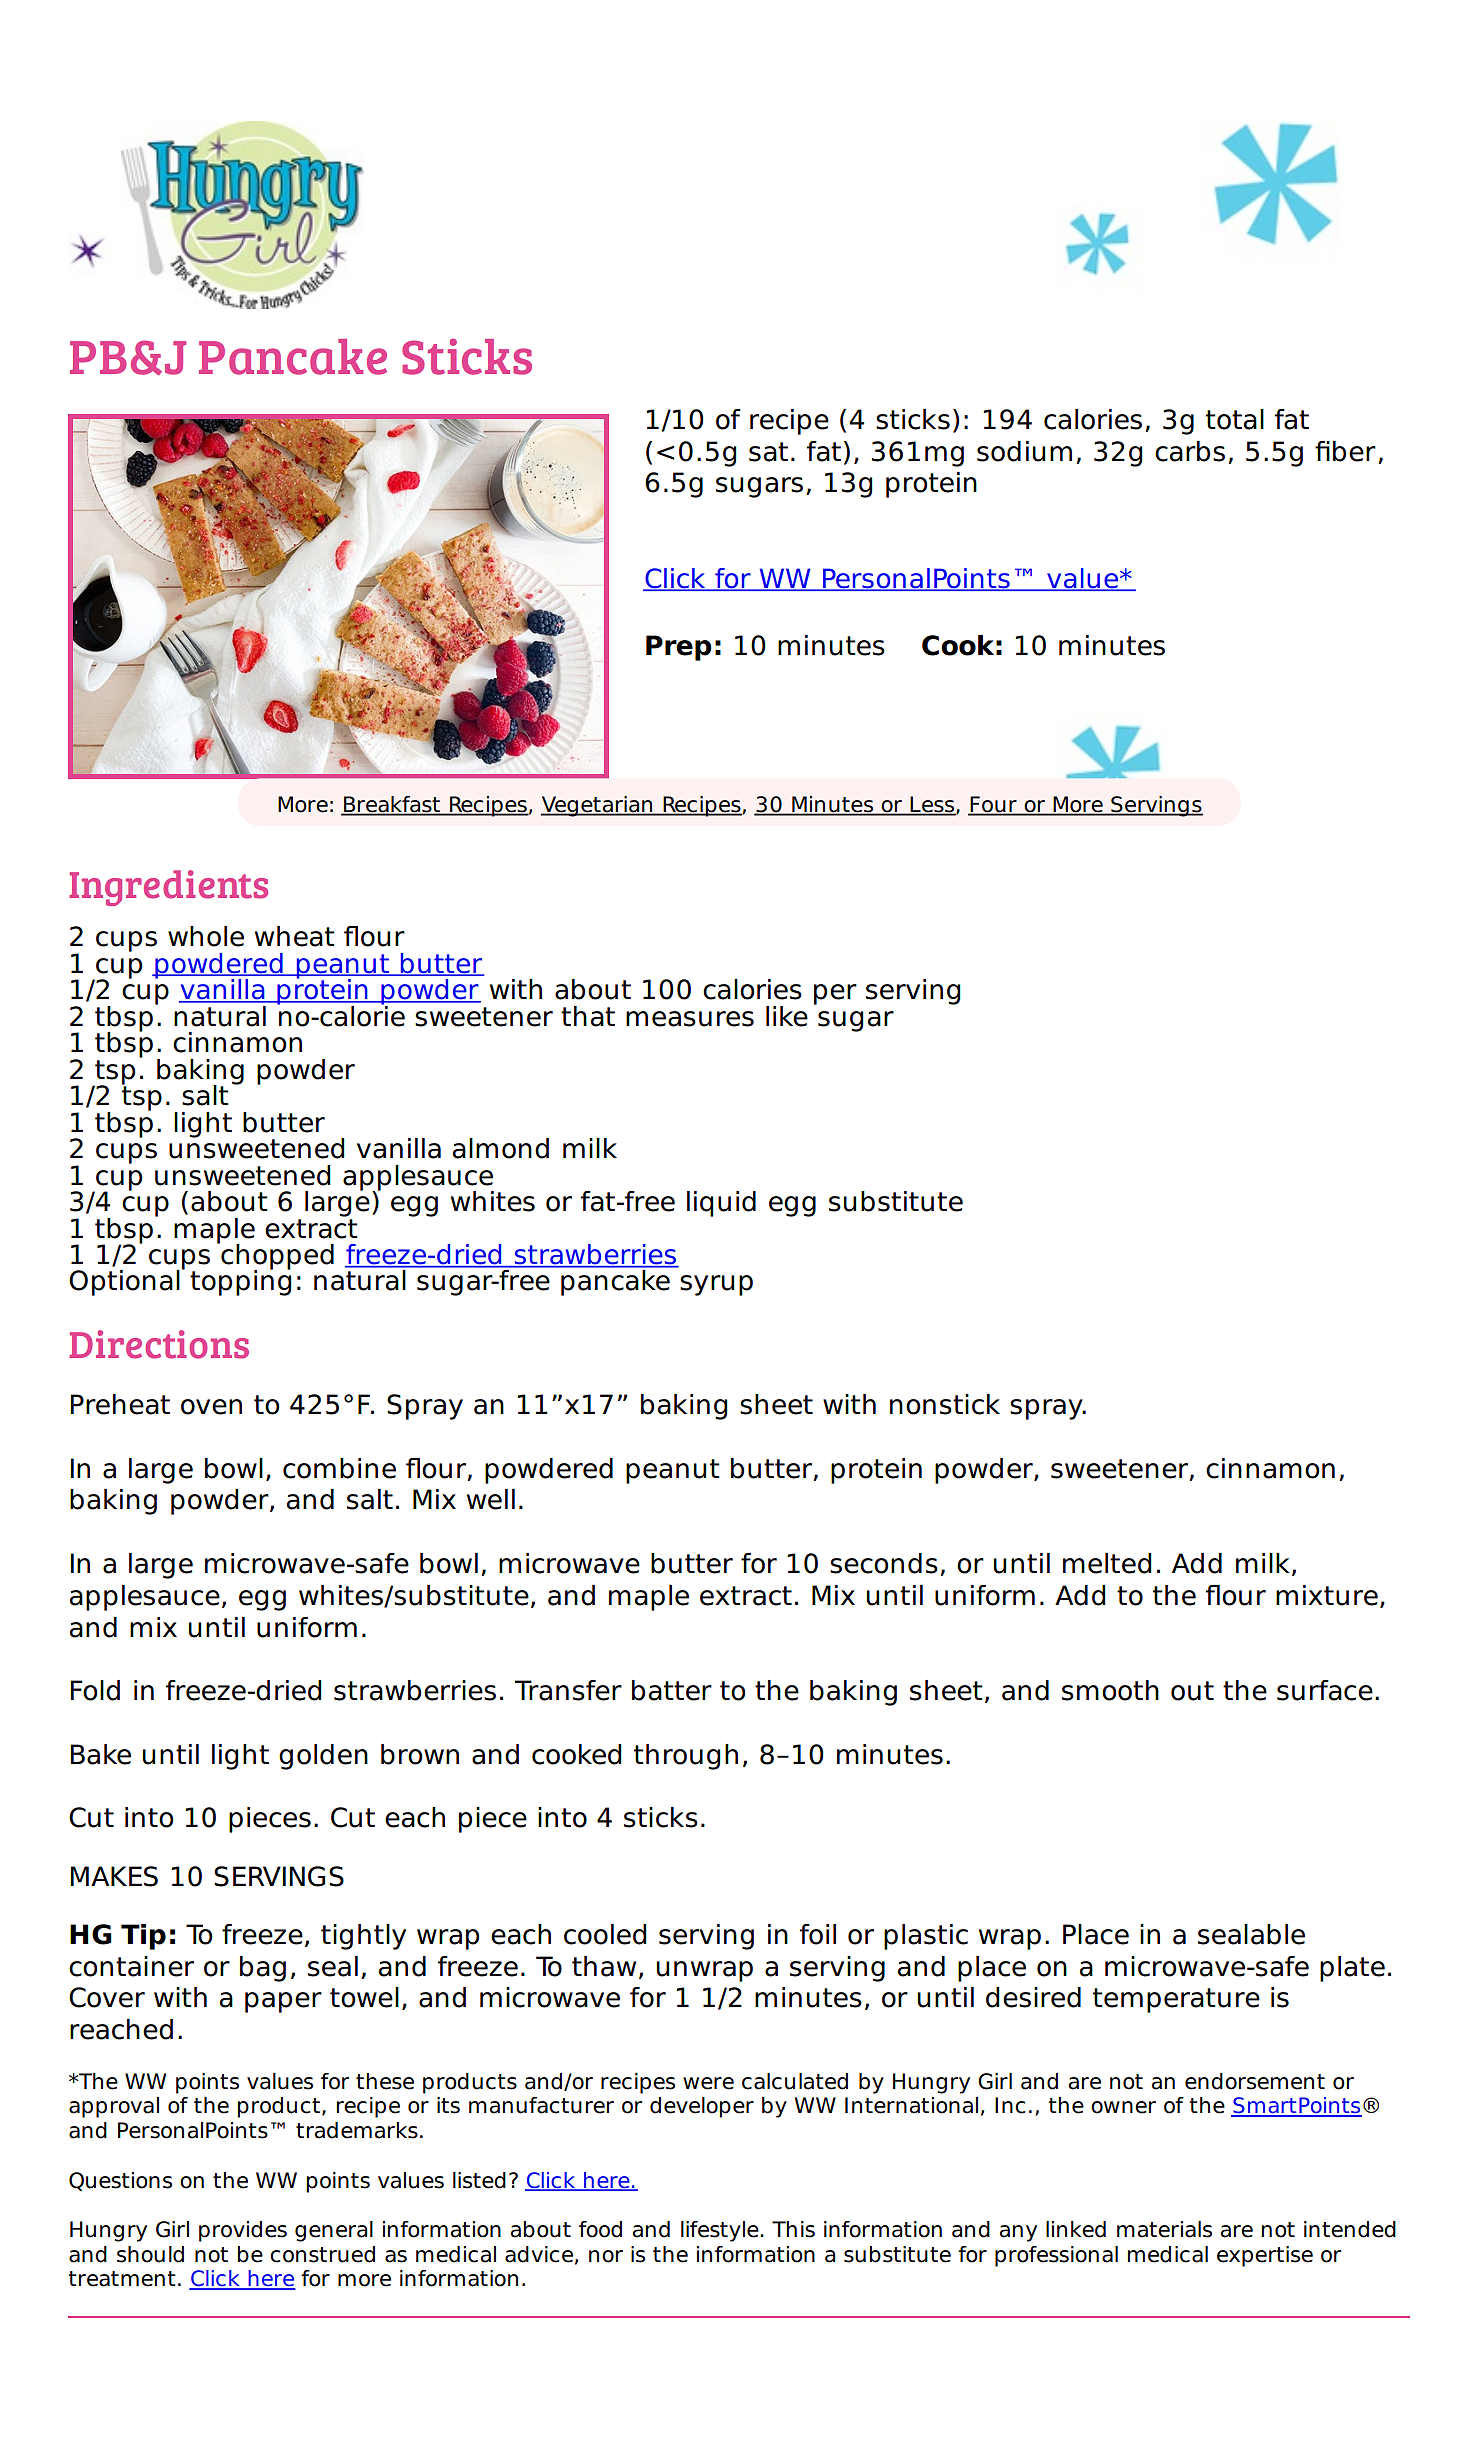 The image size is (1480, 2438). I want to click on liquid, so click(721, 1204).
